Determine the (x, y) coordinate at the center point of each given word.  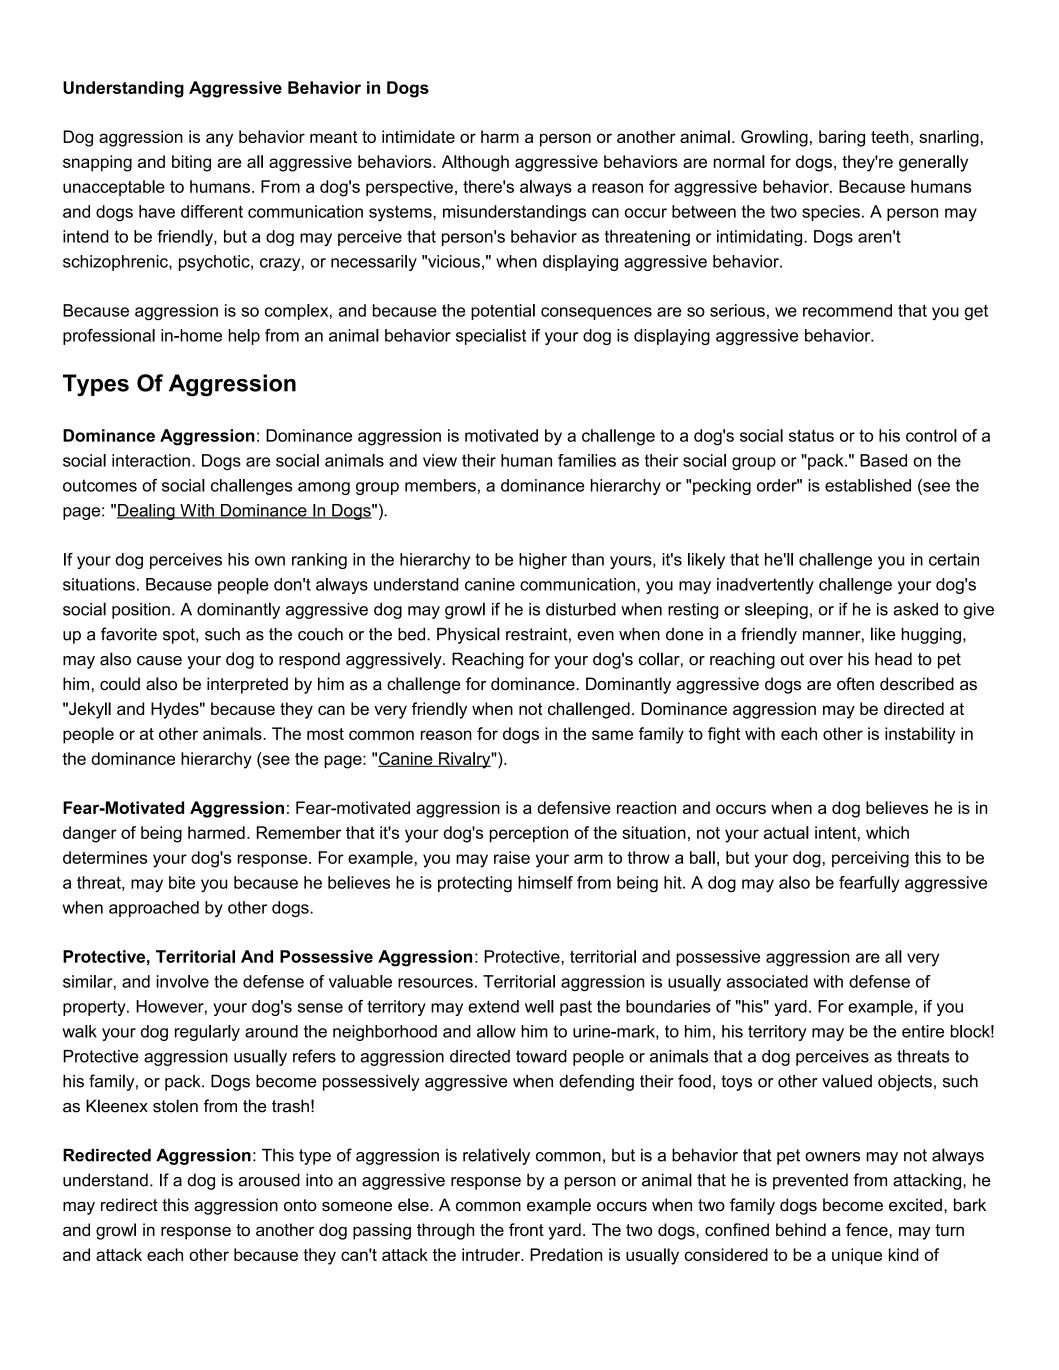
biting (191, 163)
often (855, 684)
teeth (890, 136)
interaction (151, 460)
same (612, 735)
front (526, 1229)
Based (883, 460)
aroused (269, 1180)
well (539, 1006)
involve (182, 981)
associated (767, 981)
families (587, 460)
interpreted (247, 685)
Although (475, 163)
